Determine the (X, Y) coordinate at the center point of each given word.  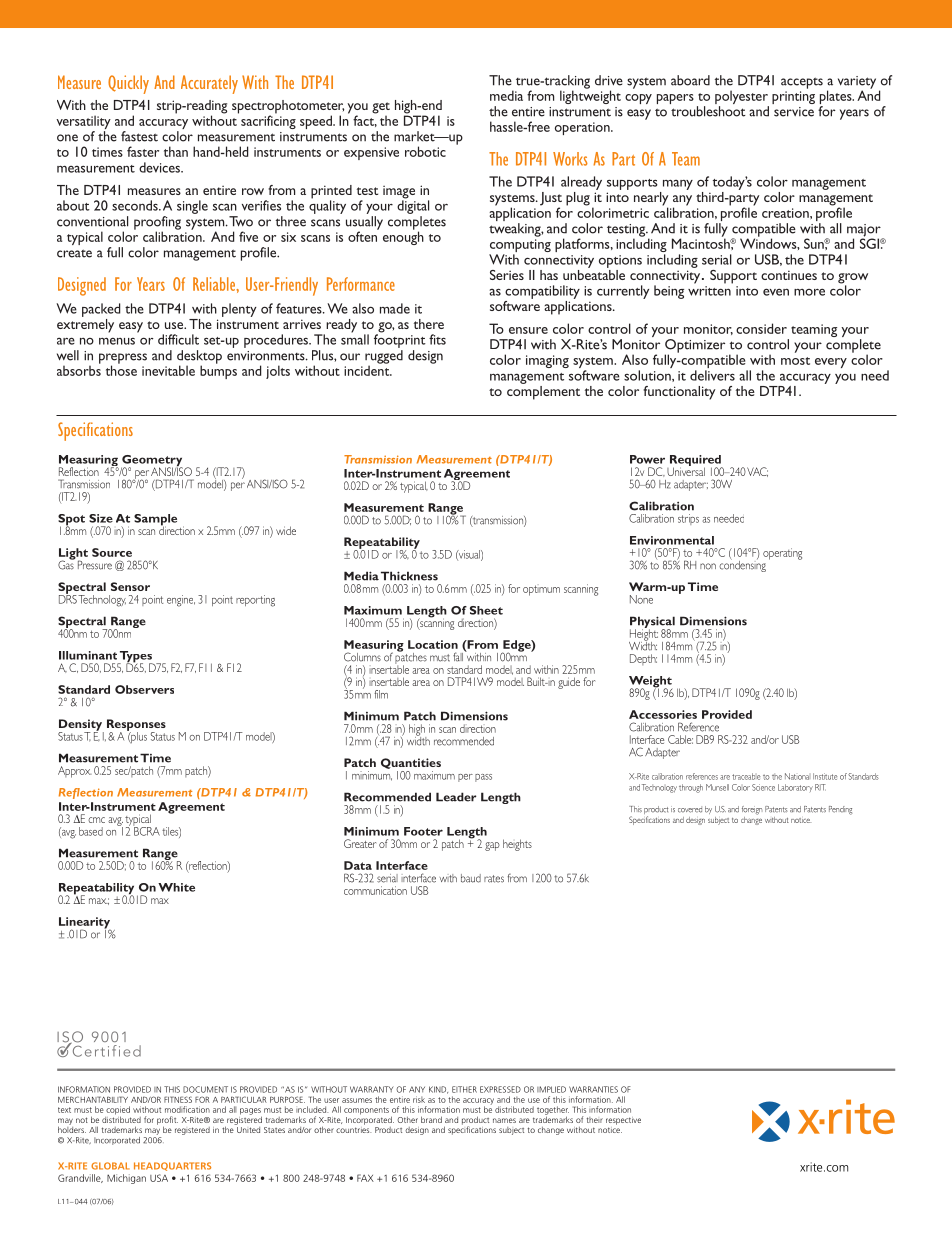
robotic (425, 151)
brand (431, 1119)
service (794, 112)
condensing (742, 565)
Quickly (128, 84)
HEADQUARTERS (172, 1166)
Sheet (486, 610)
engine (181, 601)
